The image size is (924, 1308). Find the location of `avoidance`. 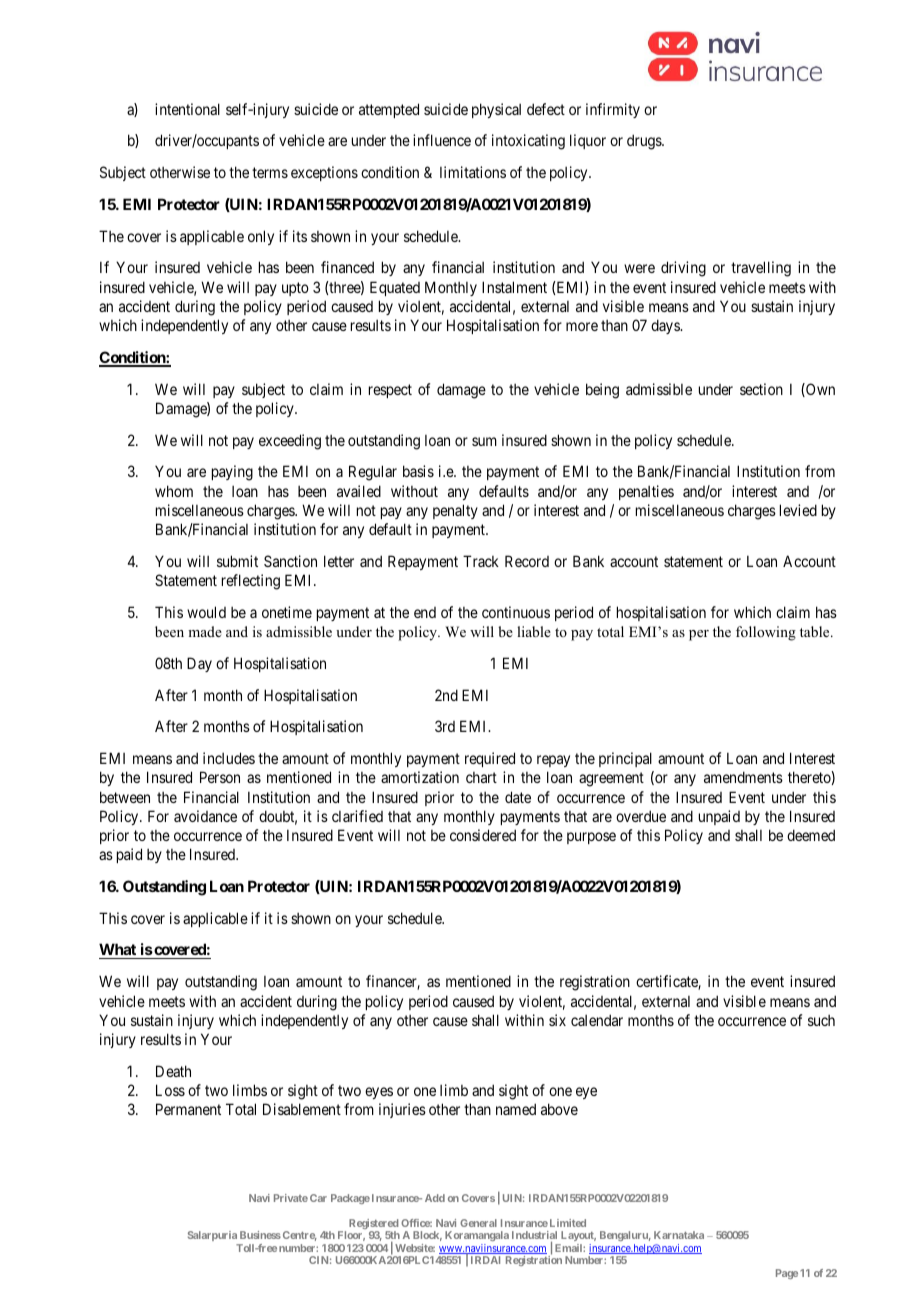

avoidance is located at coordinates (205, 816).
